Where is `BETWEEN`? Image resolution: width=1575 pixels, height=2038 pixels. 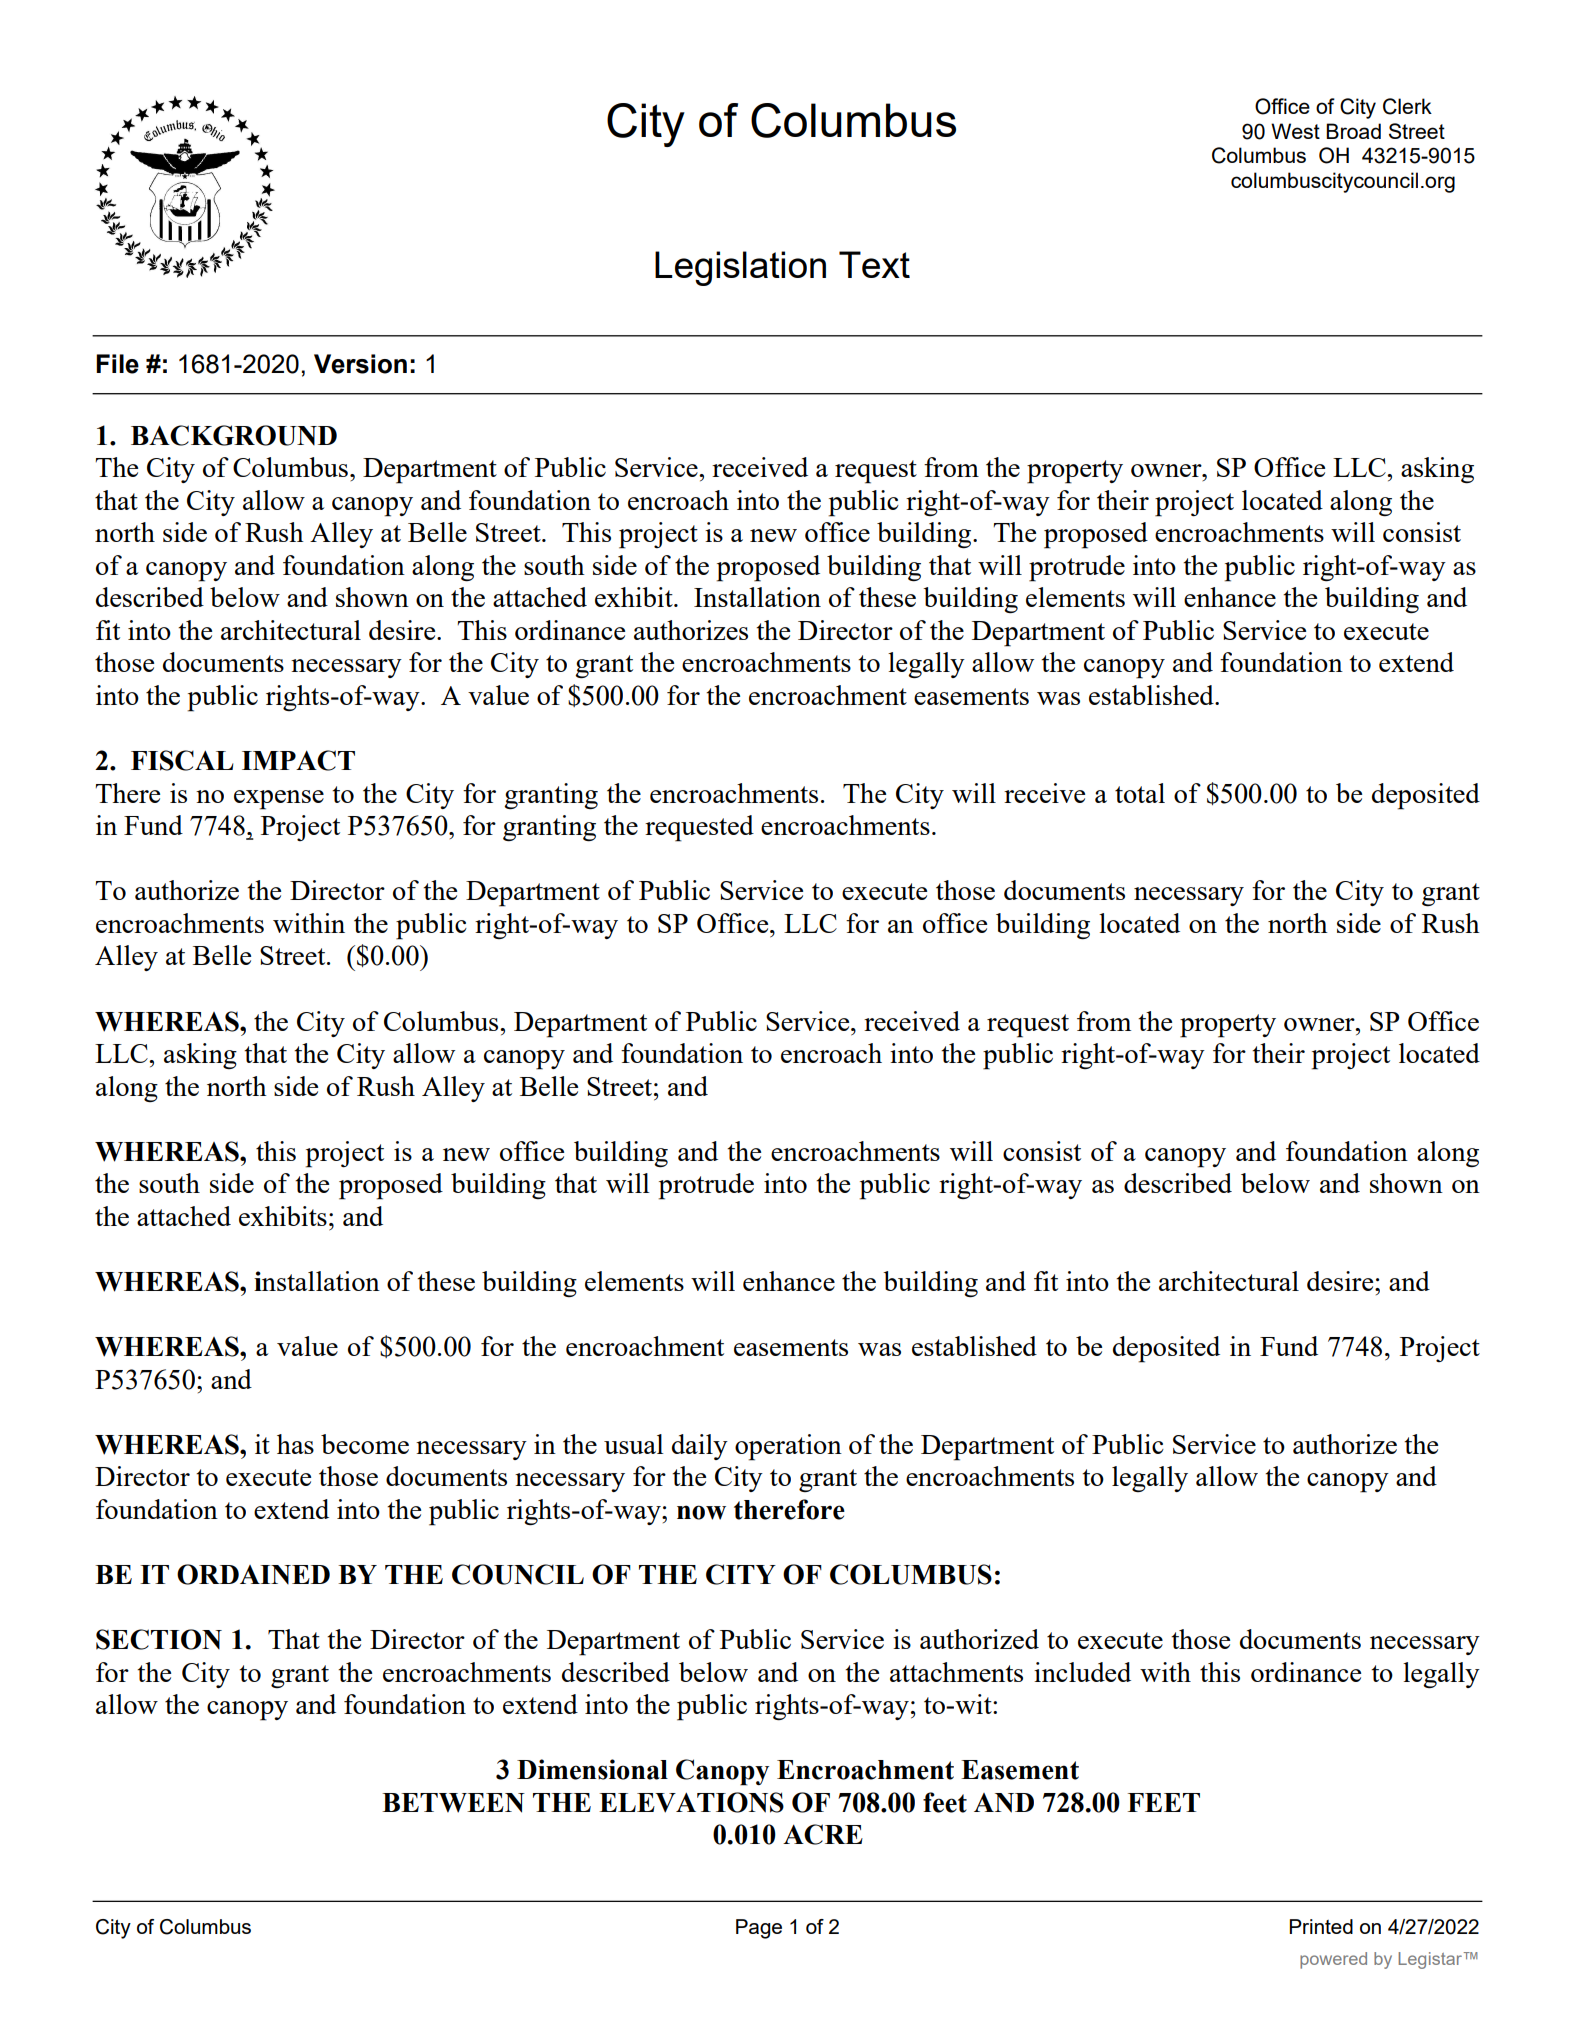
BETWEEN is located at coordinates (453, 1803).
